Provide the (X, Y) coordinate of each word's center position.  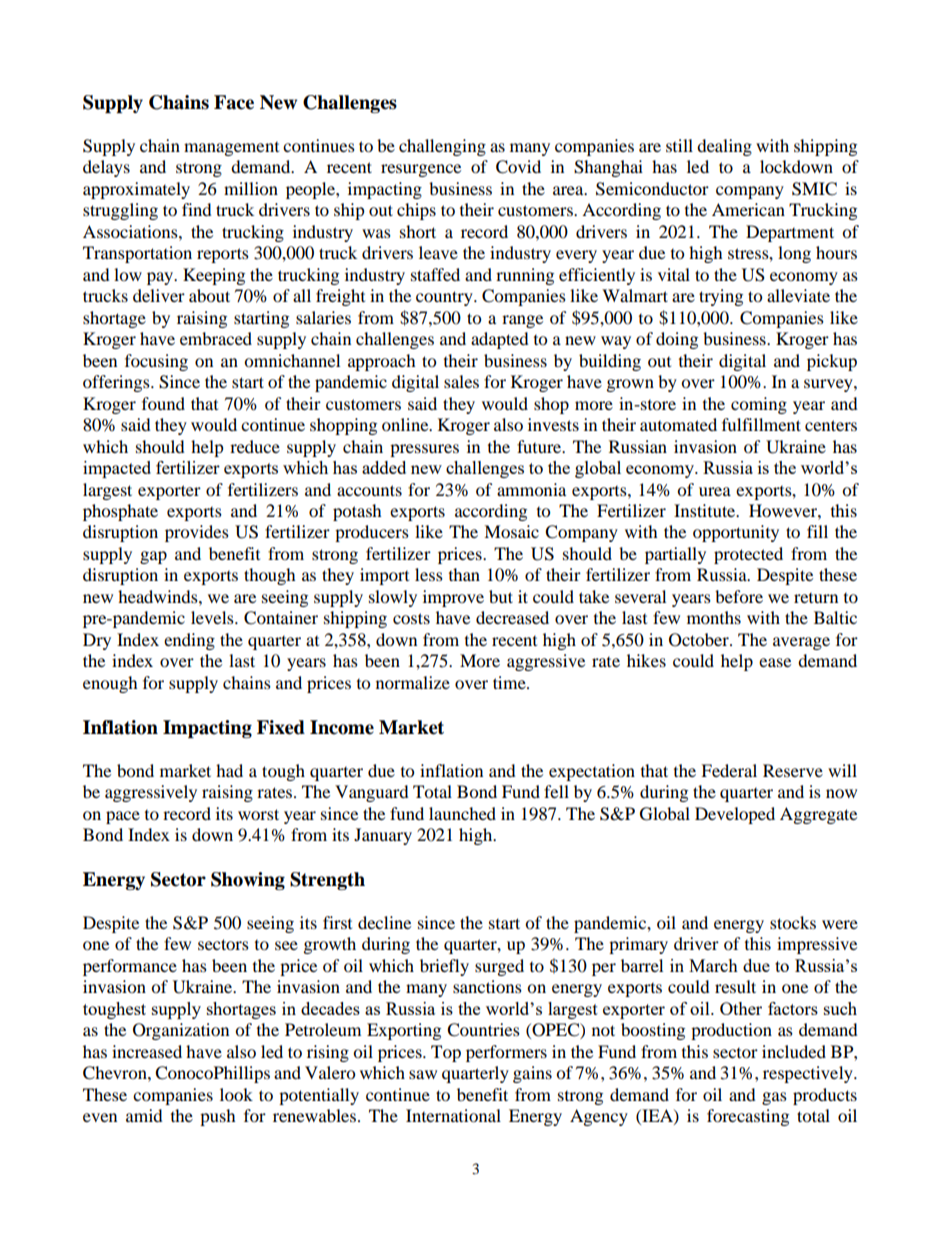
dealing (724, 147)
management (231, 149)
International (453, 1115)
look (236, 1094)
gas (774, 1098)
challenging (442, 147)
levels (213, 617)
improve (453, 598)
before (739, 596)
